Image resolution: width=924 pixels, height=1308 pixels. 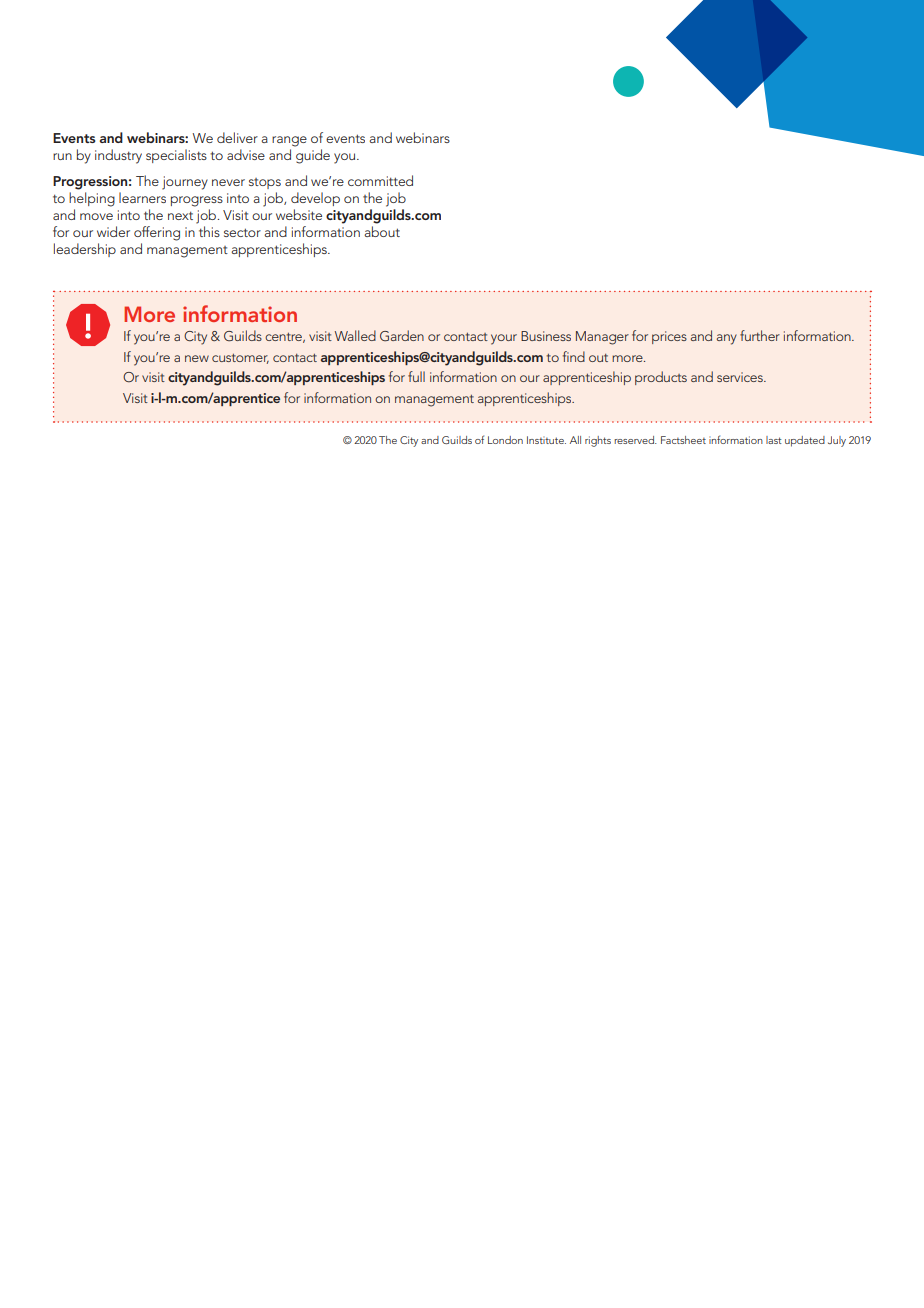 What do you see at coordinates (546, 440) in the document?
I see `Institute` at bounding box center [546, 440].
